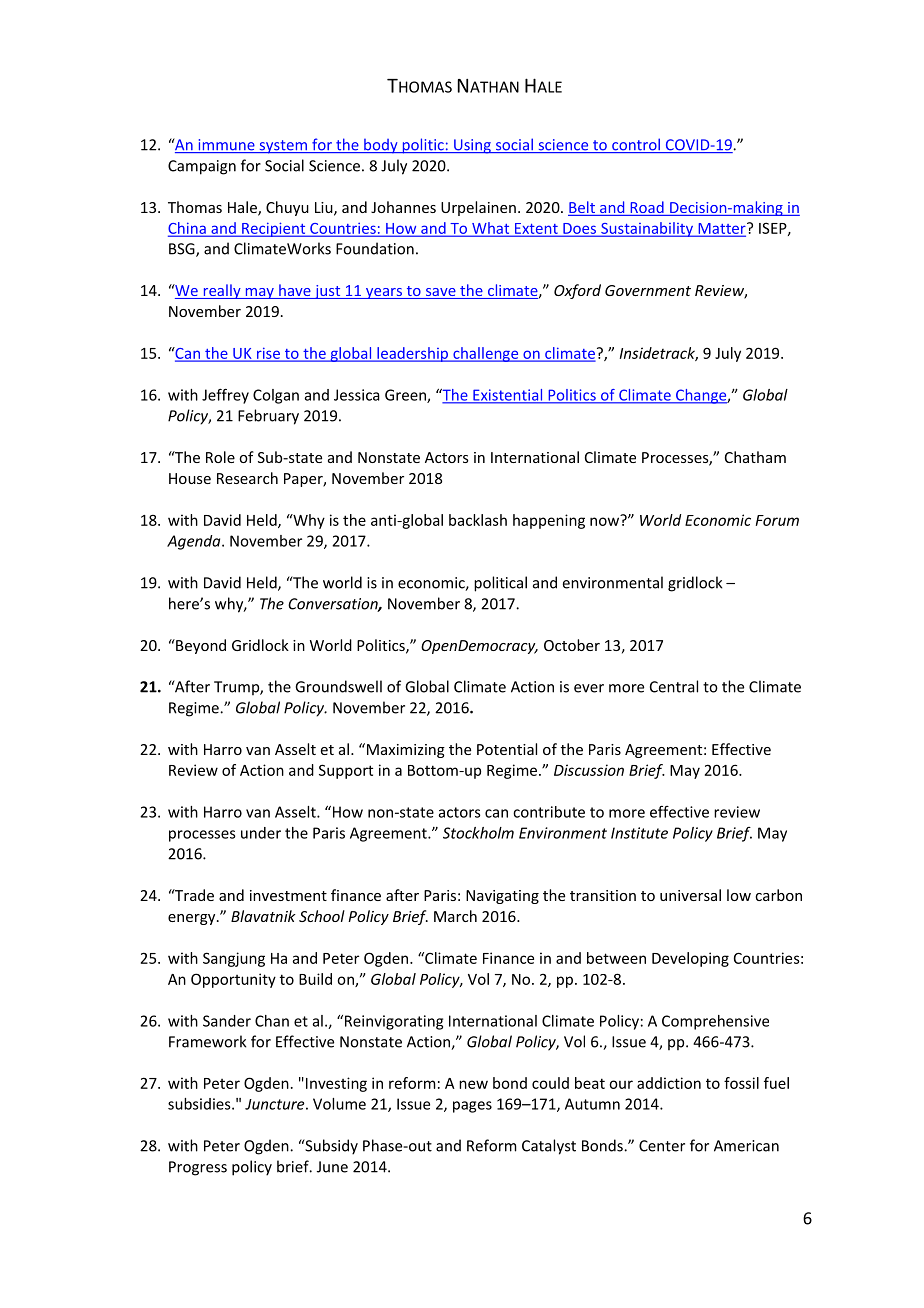 The image size is (924, 1308). I want to click on Matter, so click(722, 229).
